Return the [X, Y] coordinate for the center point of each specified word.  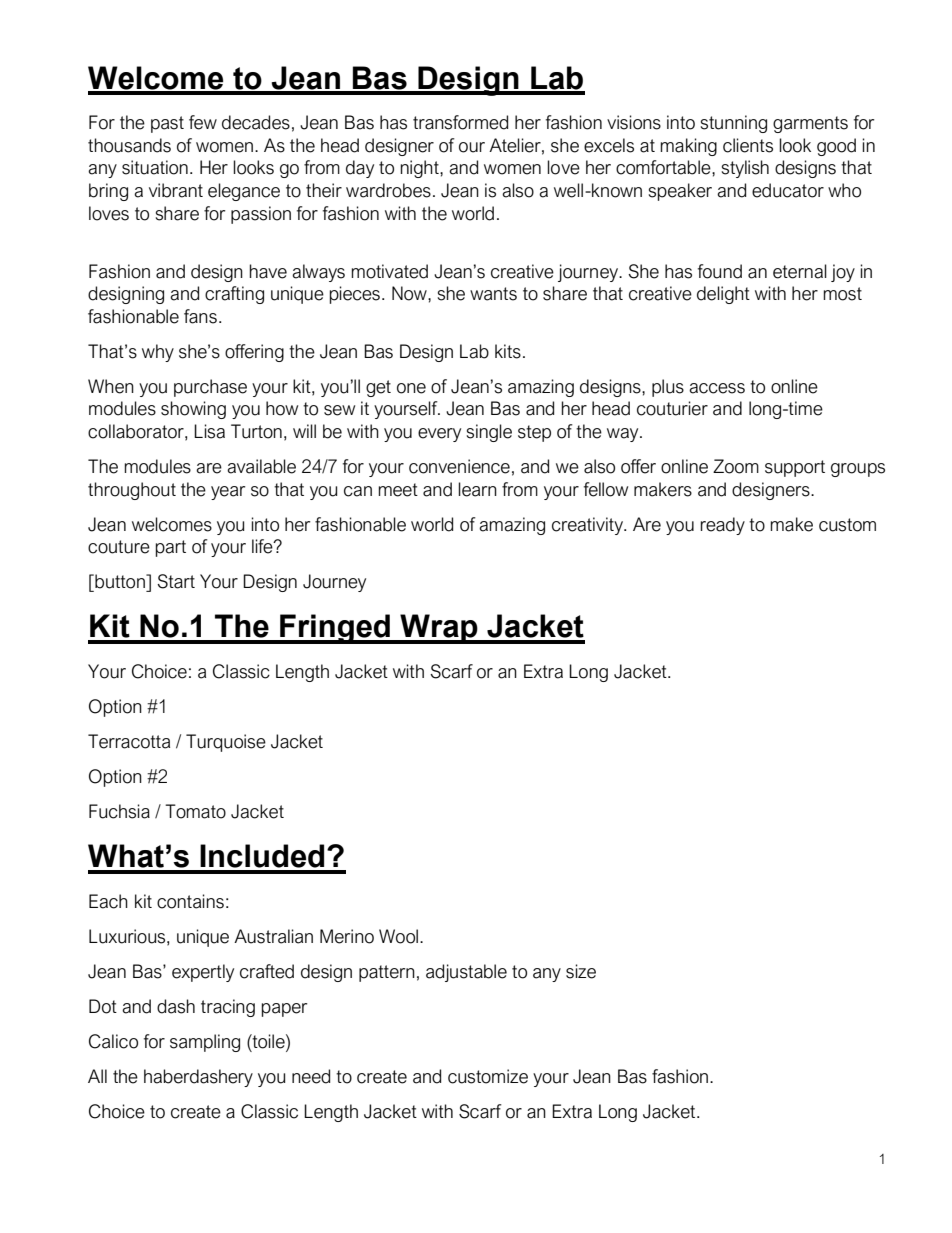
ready [722, 526]
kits [508, 351]
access [717, 388]
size [581, 971]
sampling [205, 1043]
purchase [210, 388]
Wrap [439, 629]
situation [155, 167]
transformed [460, 122]
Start [176, 581]
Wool [398, 936]
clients [748, 145]
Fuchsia [119, 811]
